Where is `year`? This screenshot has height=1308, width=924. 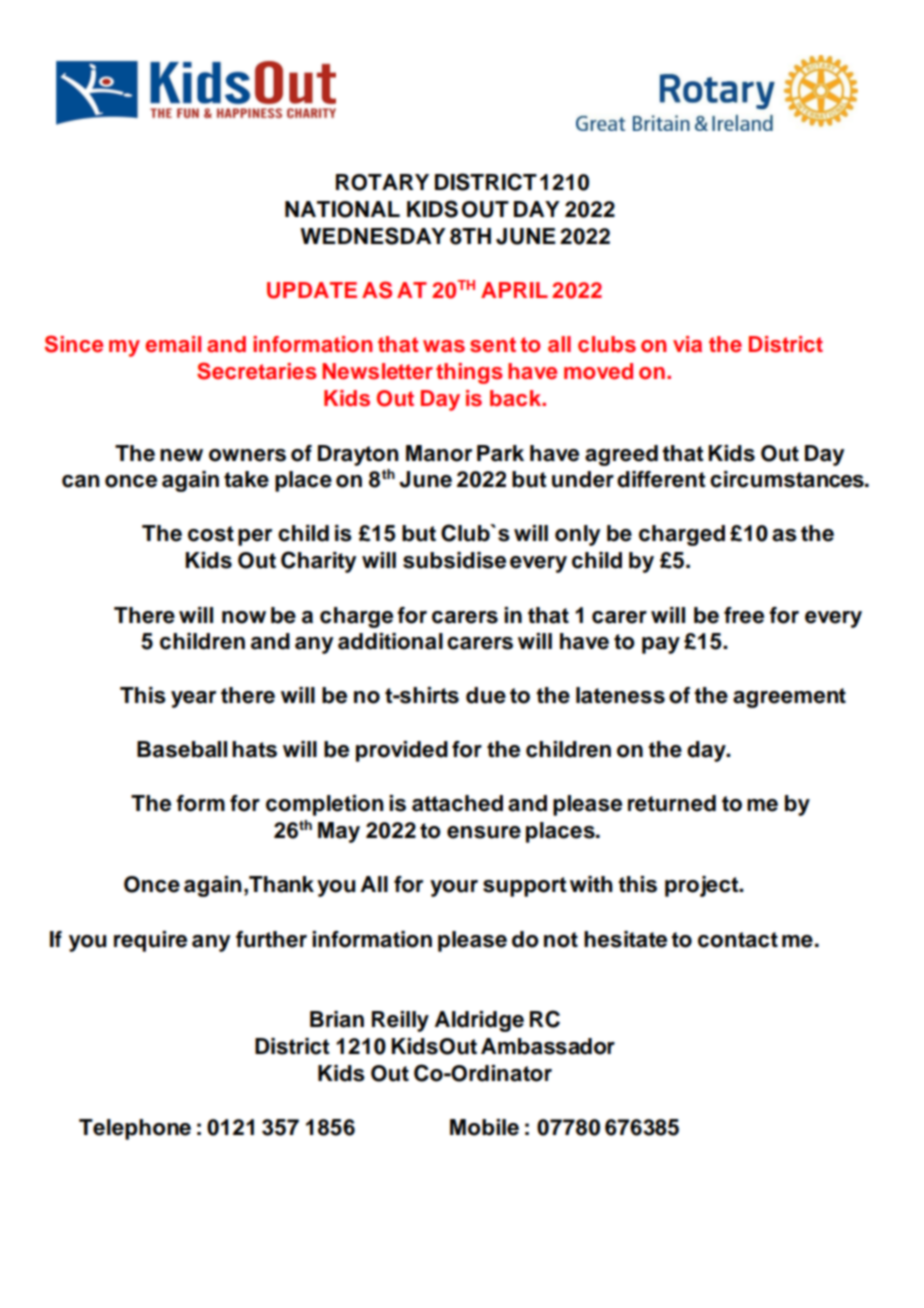
year is located at coordinates (193, 699).
